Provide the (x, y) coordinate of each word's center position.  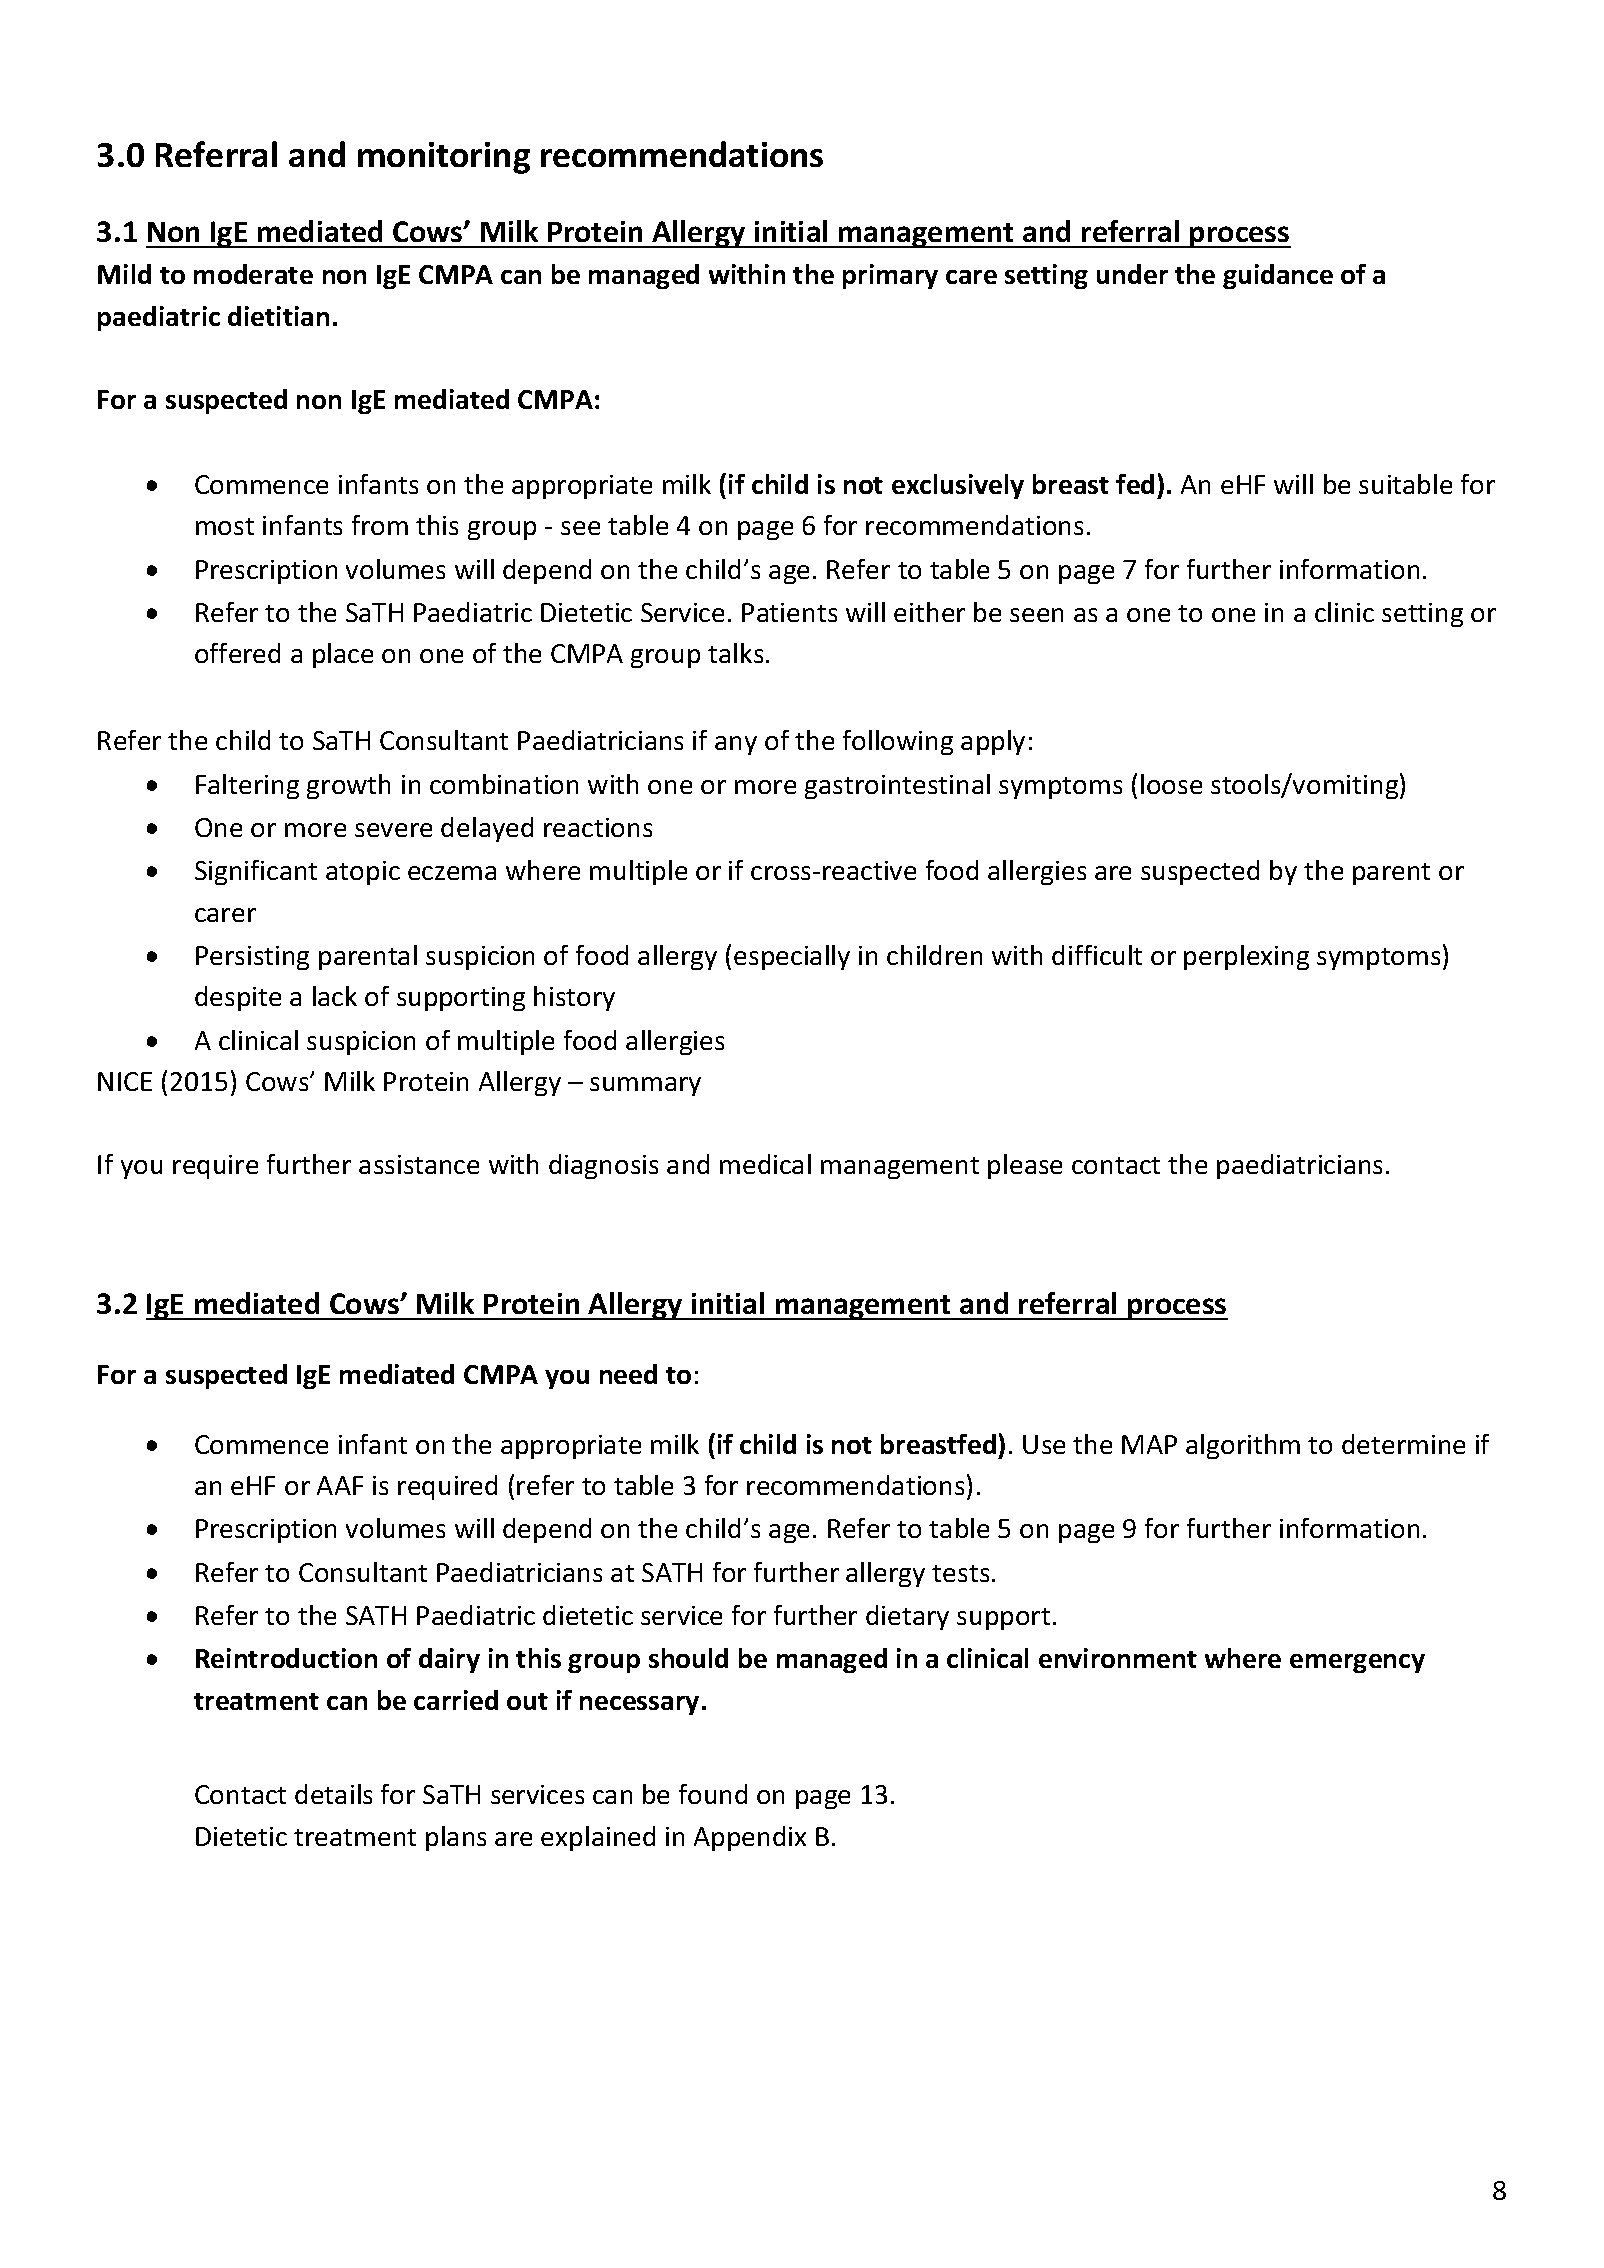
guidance (1278, 276)
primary (890, 276)
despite (238, 998)
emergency (1357, 1663)
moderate (253, 274)
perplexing (1246, 957)
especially (792, 957)
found (713, 1794)
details (333, 1794)
